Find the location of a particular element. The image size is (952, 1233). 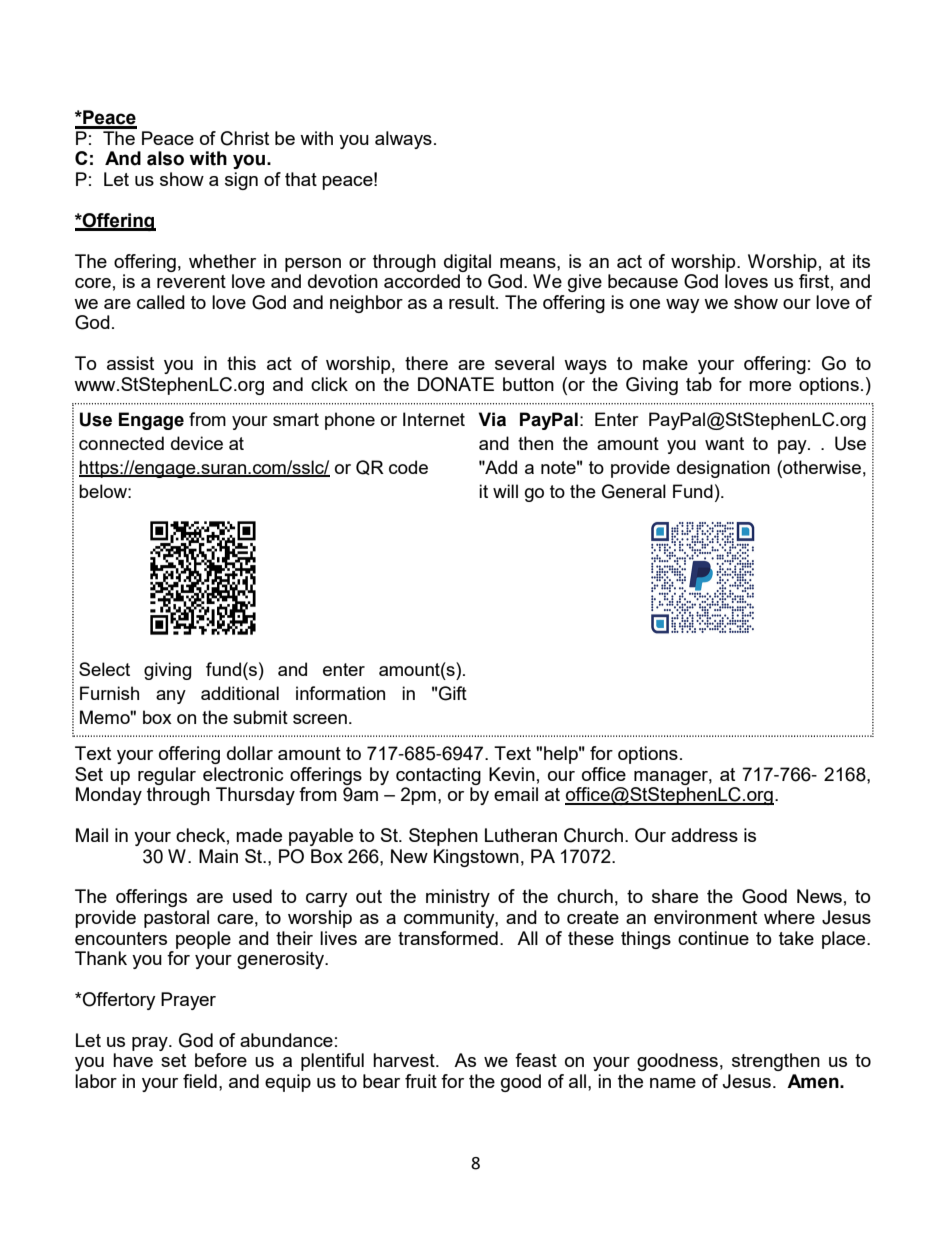

digital is located at coordinates (467, 263).
